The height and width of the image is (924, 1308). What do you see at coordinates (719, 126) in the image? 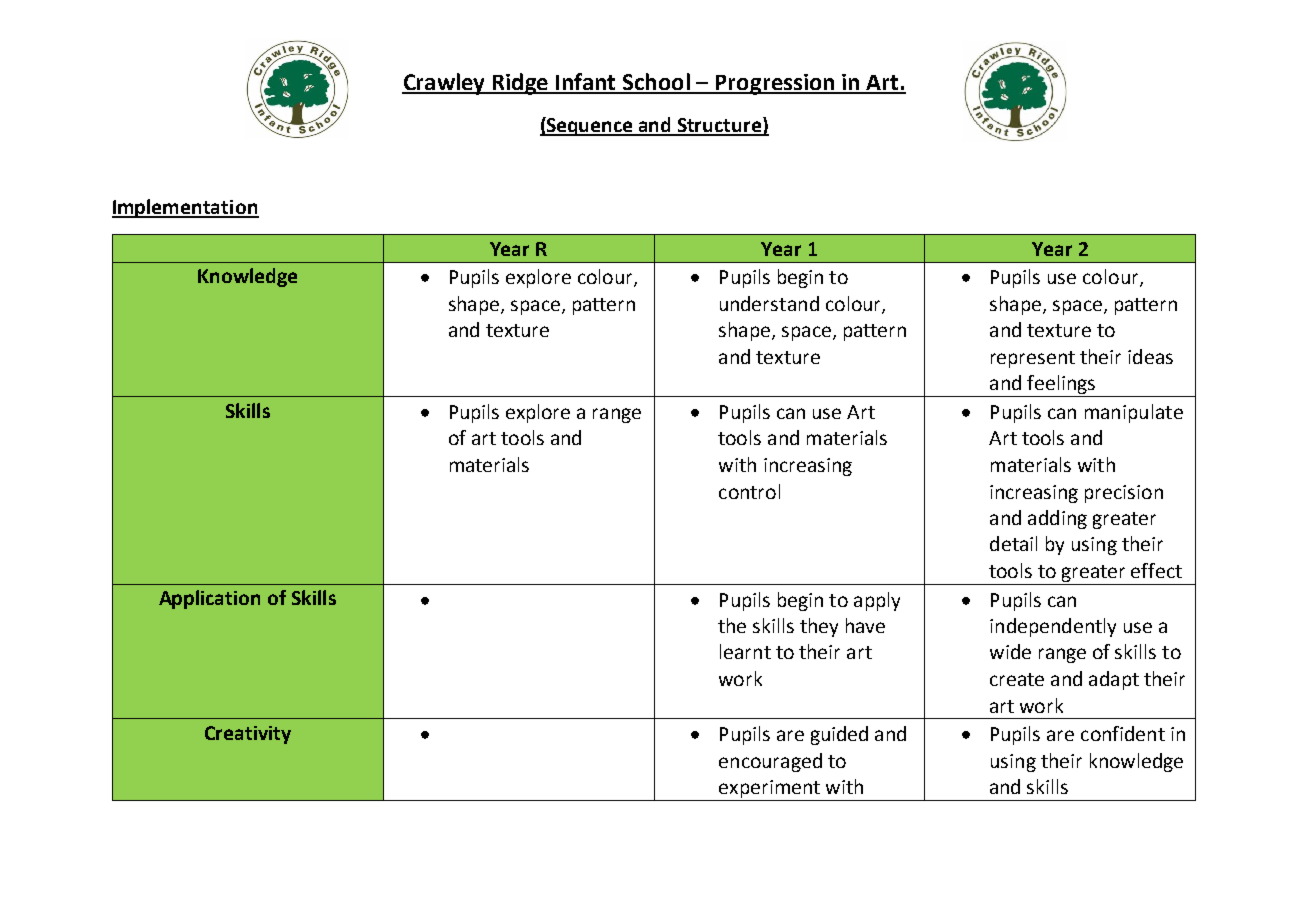
I see `Structure` at bounding box center [719, 126].
